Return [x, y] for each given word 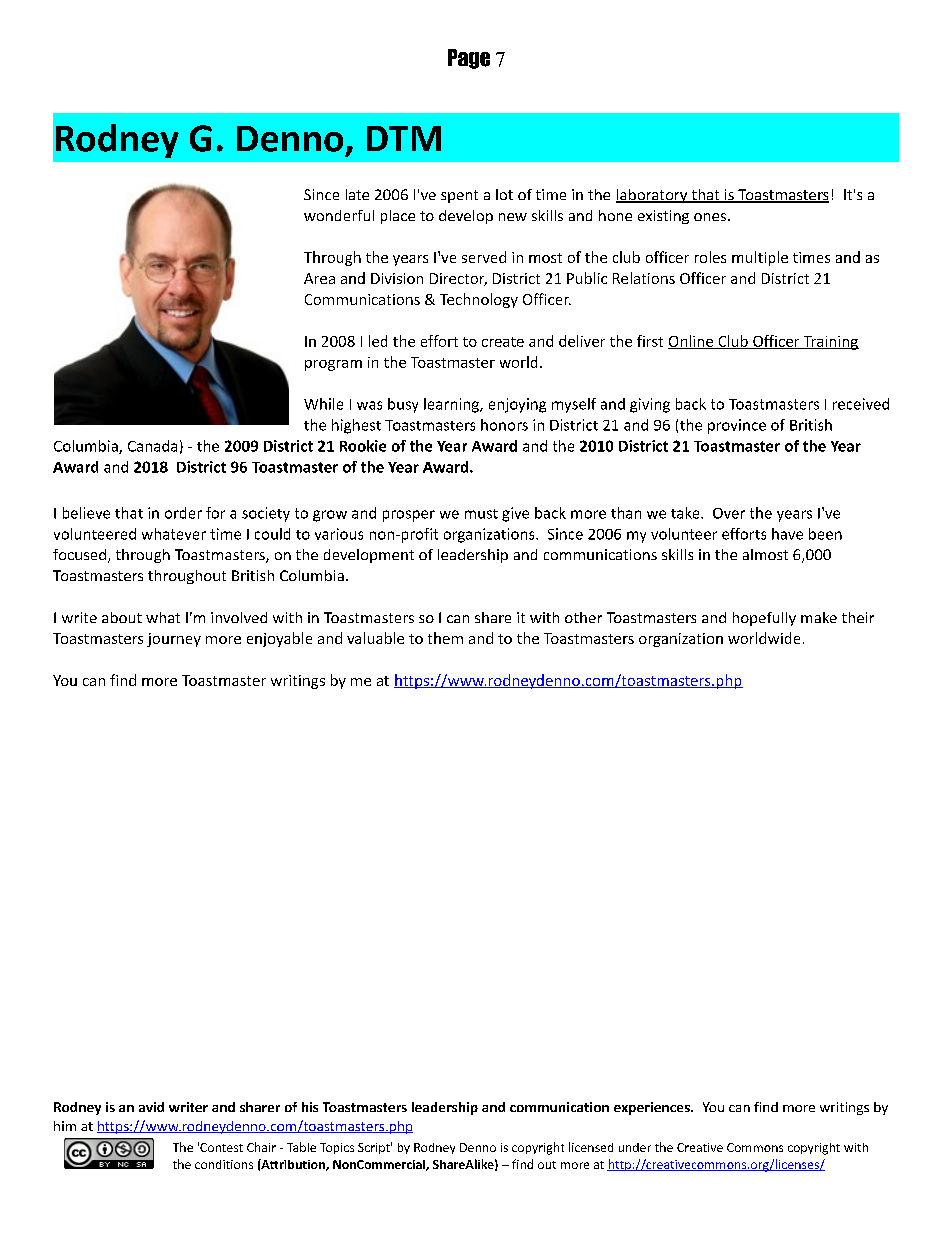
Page [469, 59]
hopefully [764, 619]
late [357, 194]
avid [151, 1107]
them [445, 638]
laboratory [653, 196]
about [122, 617]
